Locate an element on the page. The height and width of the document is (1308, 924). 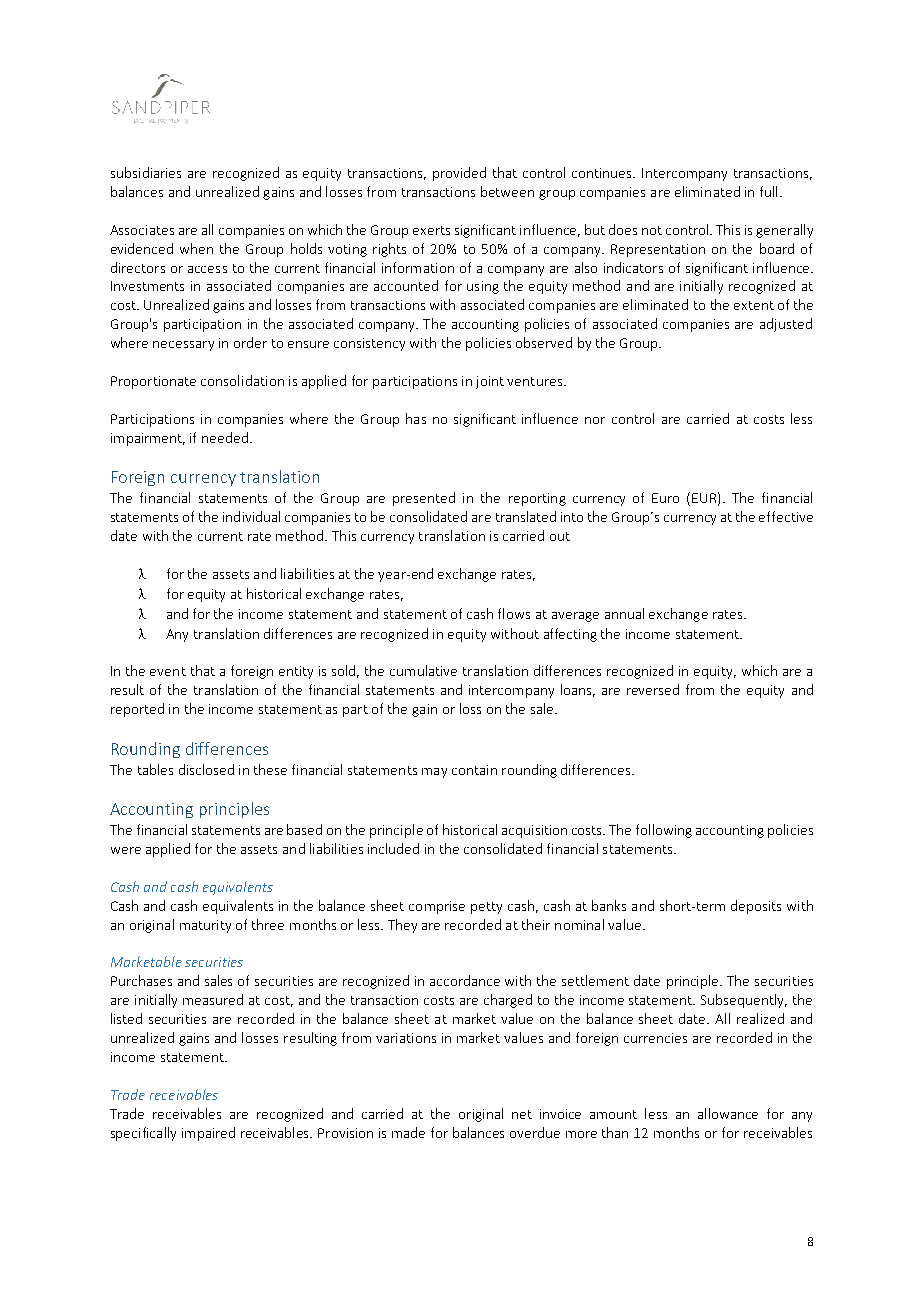
impaired is located at coordinates (208, 1134).
